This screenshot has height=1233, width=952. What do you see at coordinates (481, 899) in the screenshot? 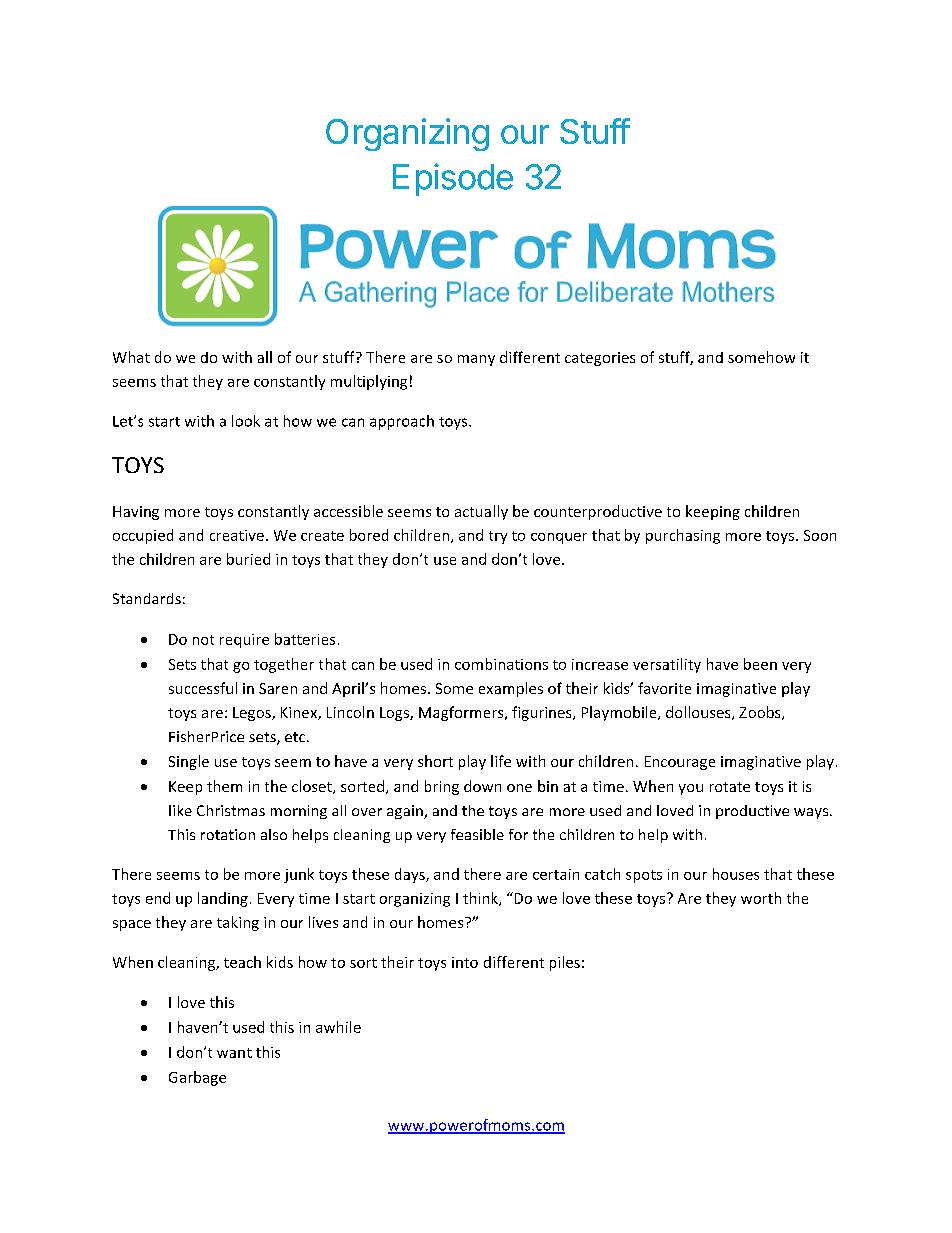
I see `think` at bounding box center [481, 899].
